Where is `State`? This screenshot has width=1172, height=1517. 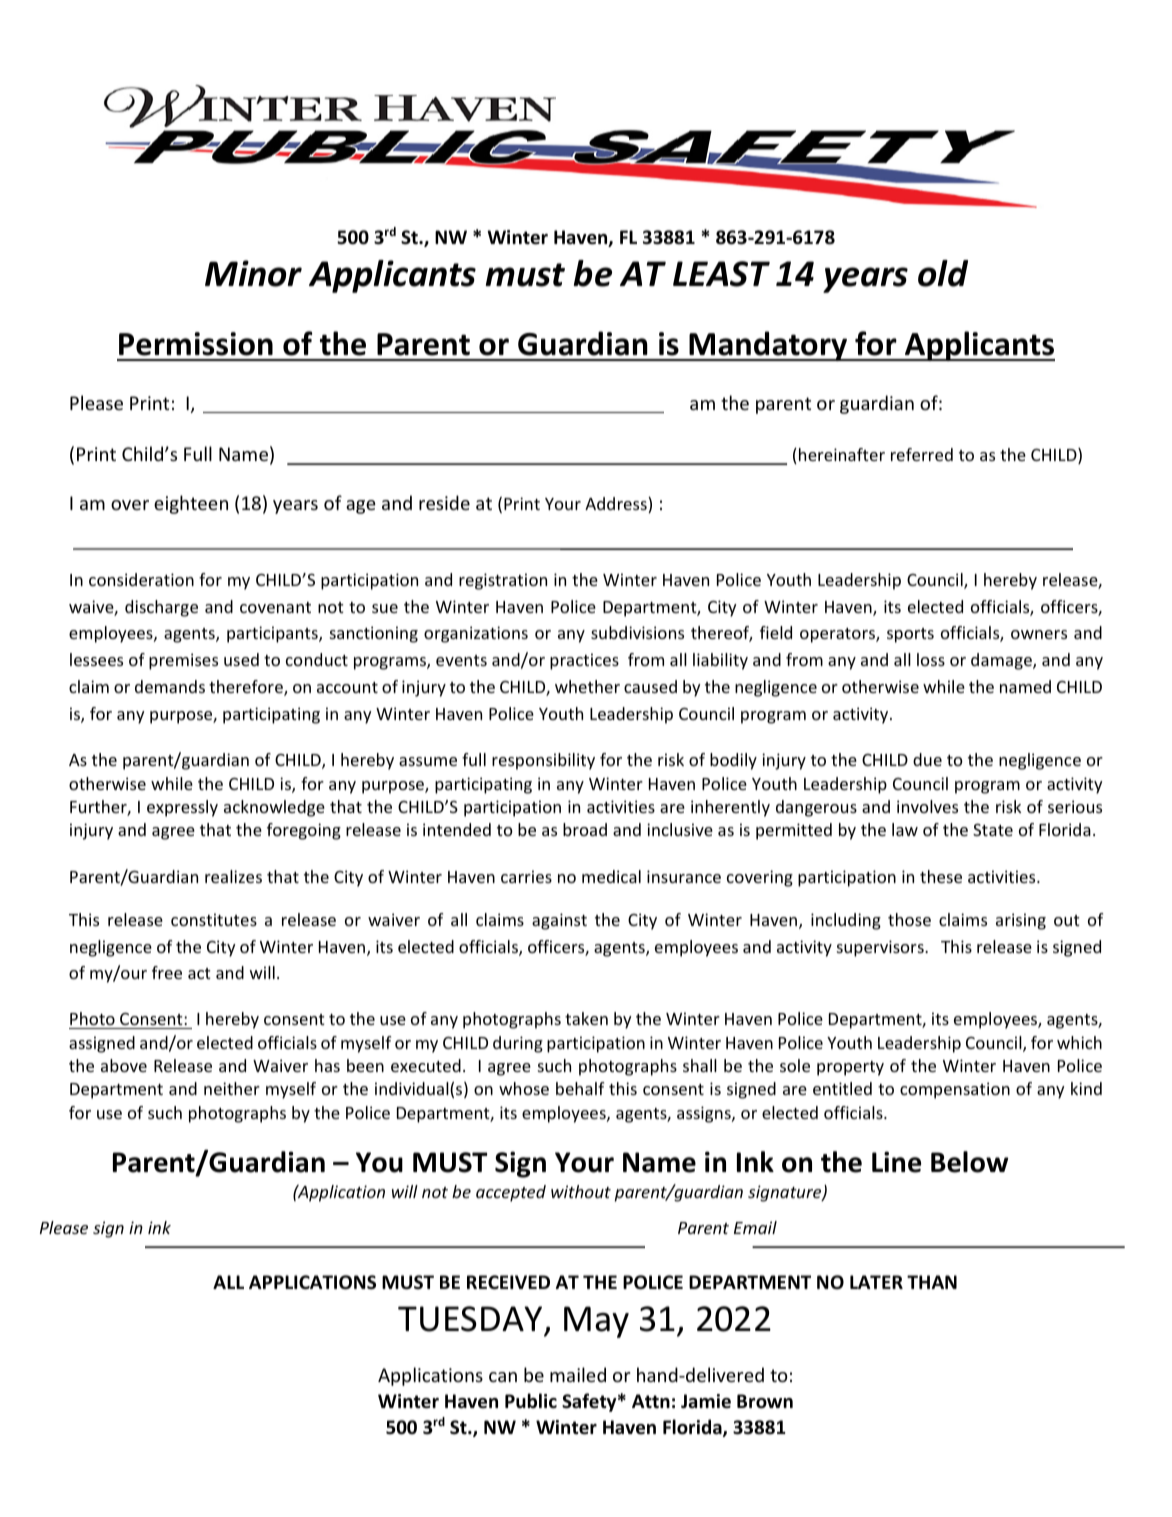 State is located at coordinates (993, 829).
